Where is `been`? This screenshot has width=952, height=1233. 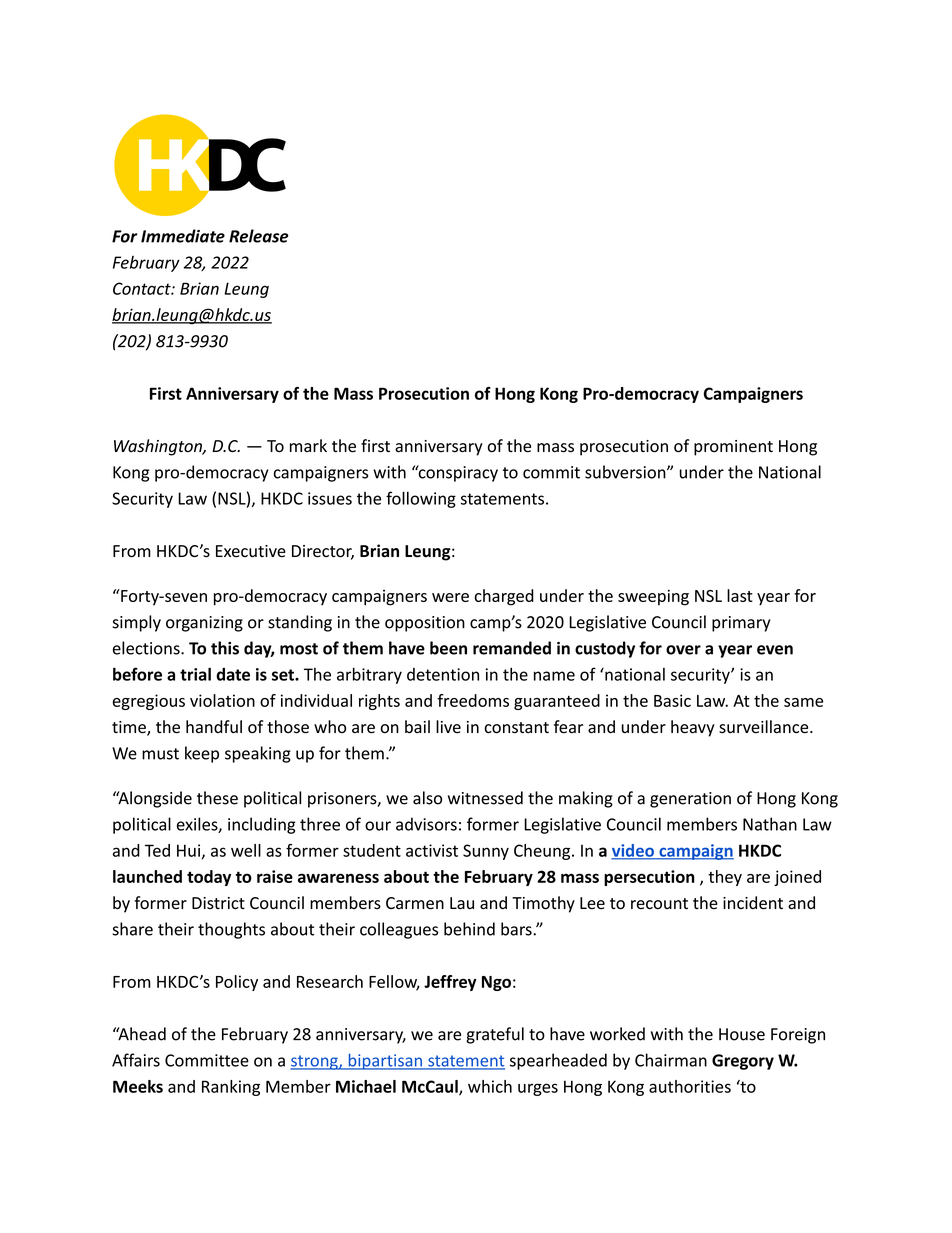
been is located at coordinates (448, 648).
